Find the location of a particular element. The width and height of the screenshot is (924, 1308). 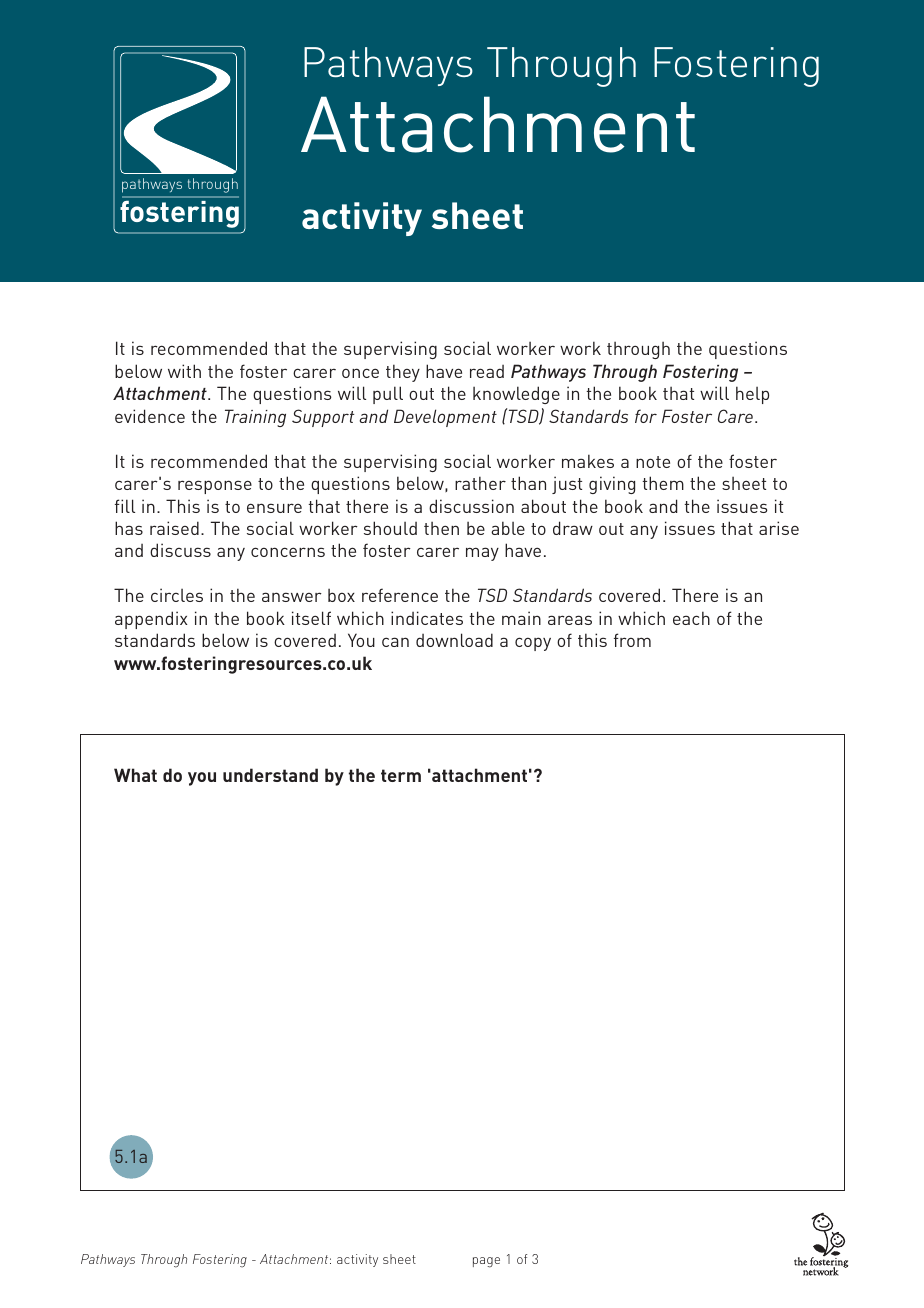

help is located at coordinates (752, 395).
